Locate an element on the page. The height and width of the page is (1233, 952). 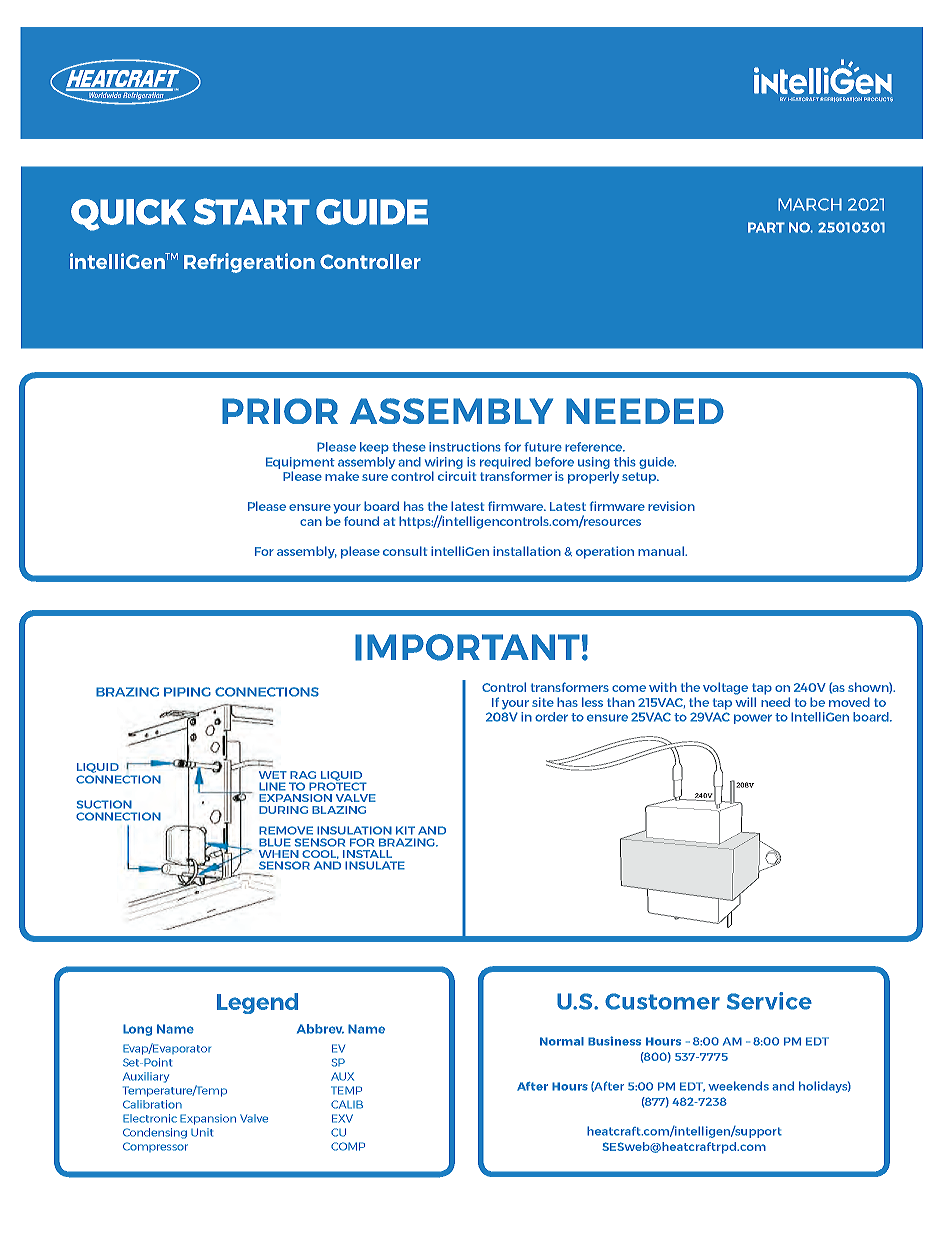
Legend is located at coordinates (257, 1003).
